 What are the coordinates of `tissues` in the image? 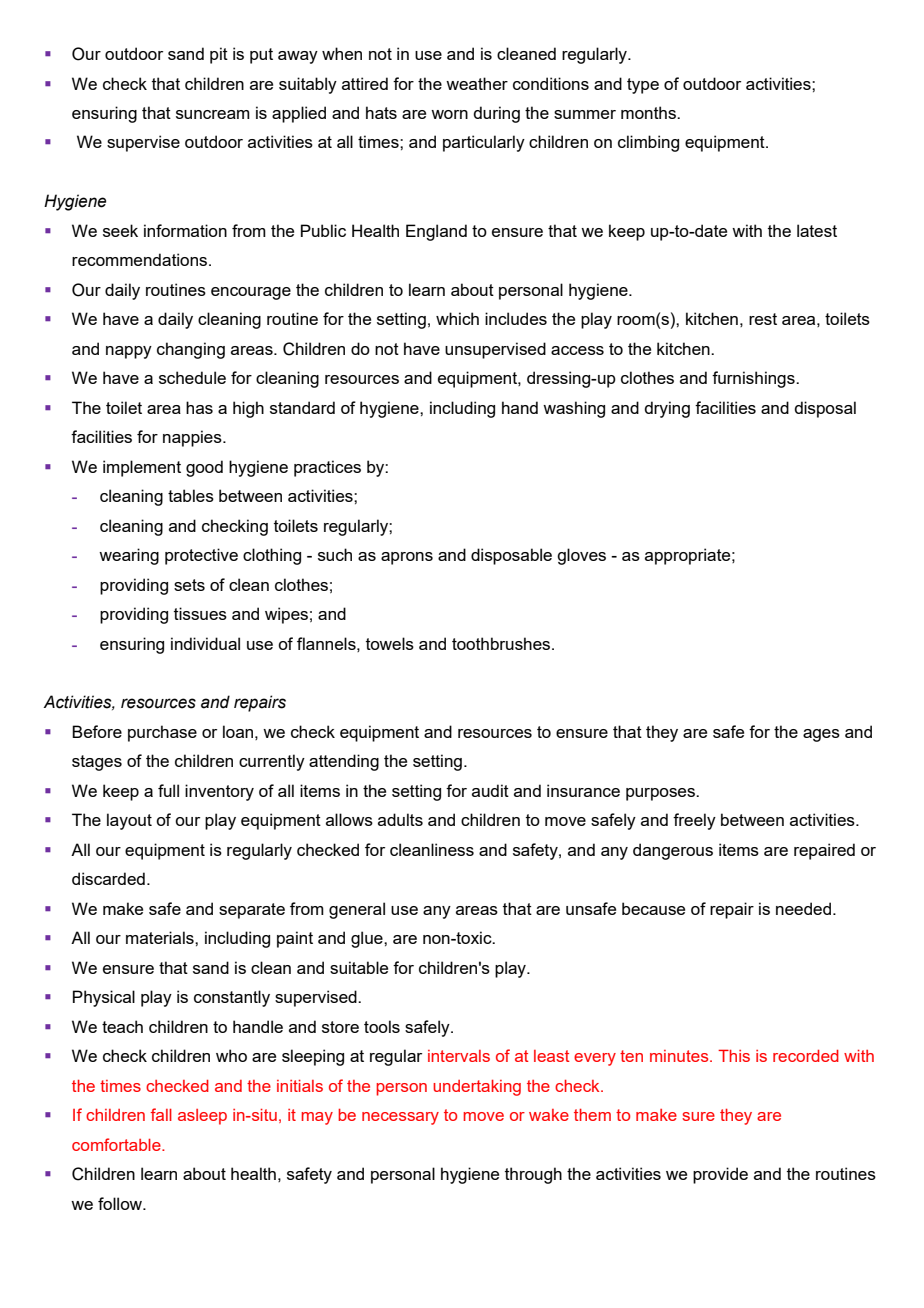 It's located at (200, 613).
